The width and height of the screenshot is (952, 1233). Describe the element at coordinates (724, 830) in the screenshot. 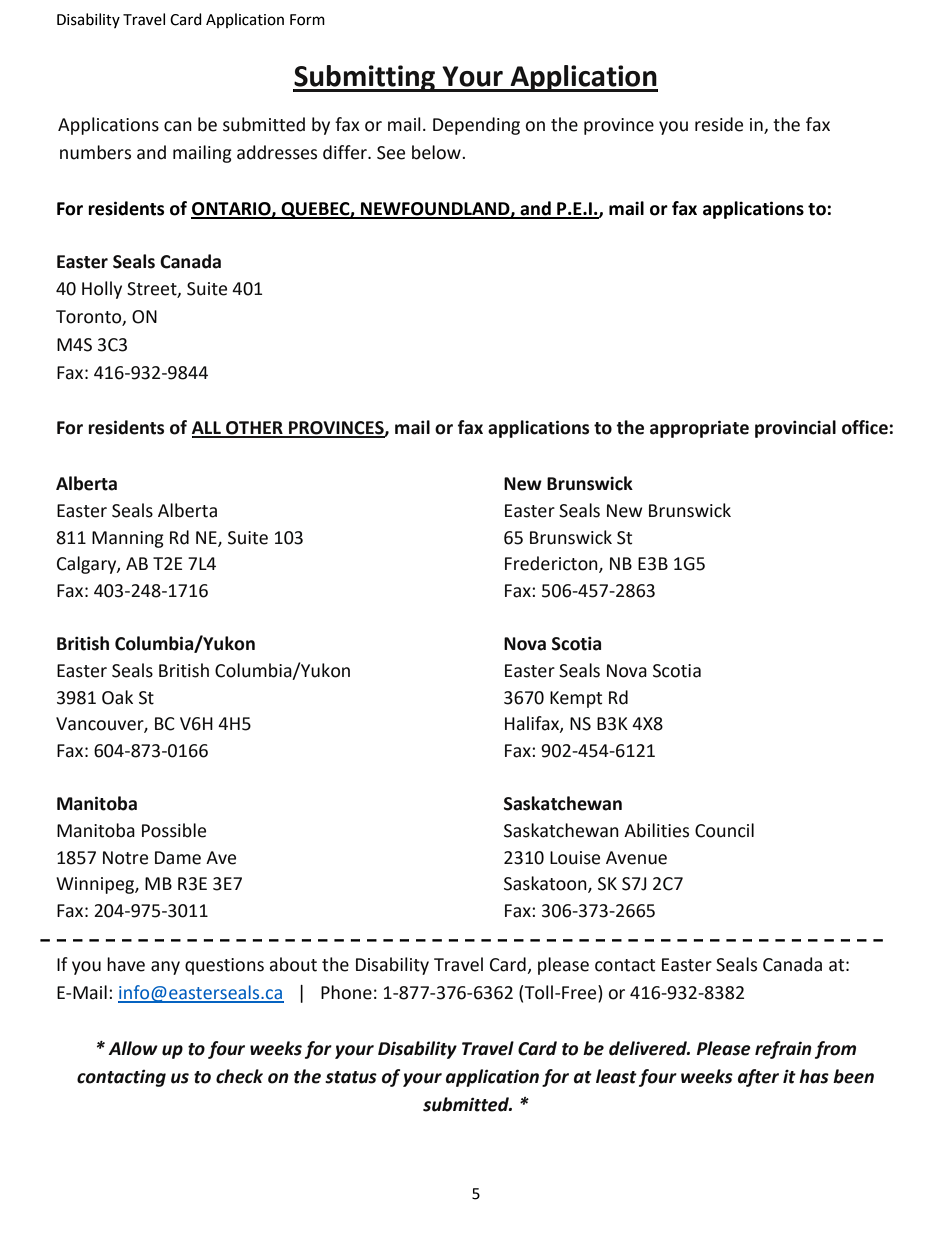

I see `Council` at that location.
